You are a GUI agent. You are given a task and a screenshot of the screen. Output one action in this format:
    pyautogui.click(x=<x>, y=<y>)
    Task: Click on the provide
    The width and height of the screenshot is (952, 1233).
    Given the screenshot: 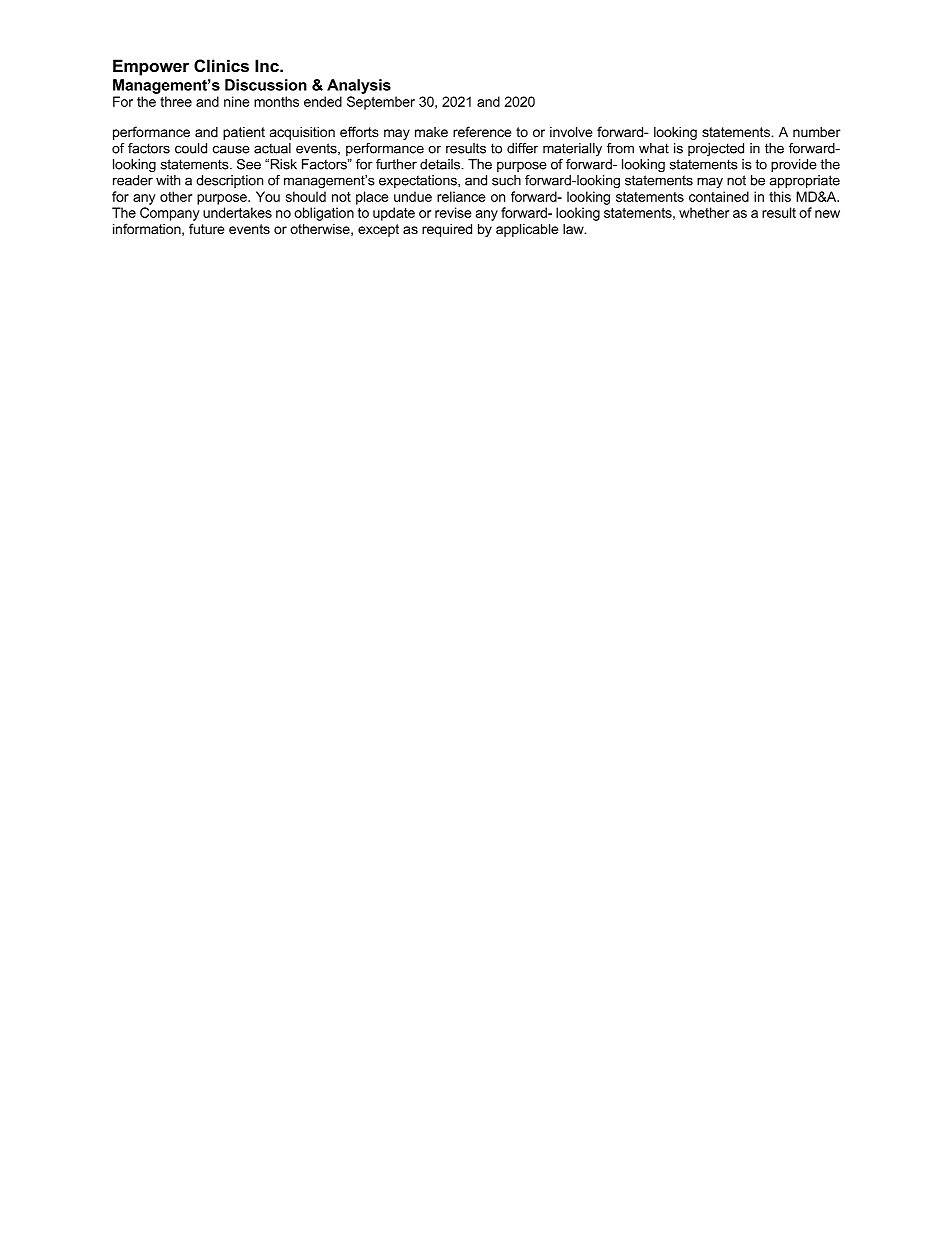 What is the action you would take?
    pyautogui.click(x=794, y=165)
